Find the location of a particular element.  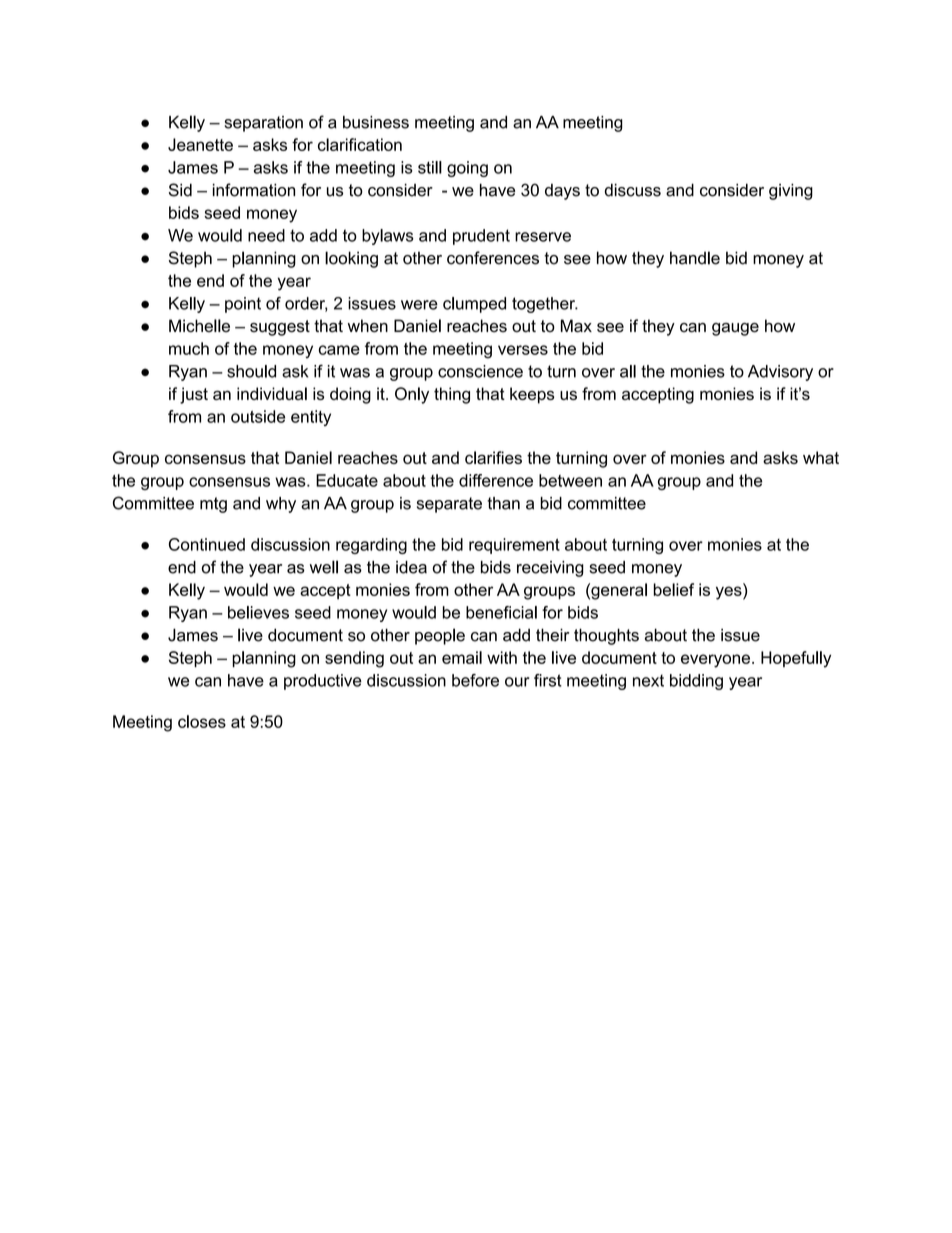

should is located at coordinates (251, 371).
